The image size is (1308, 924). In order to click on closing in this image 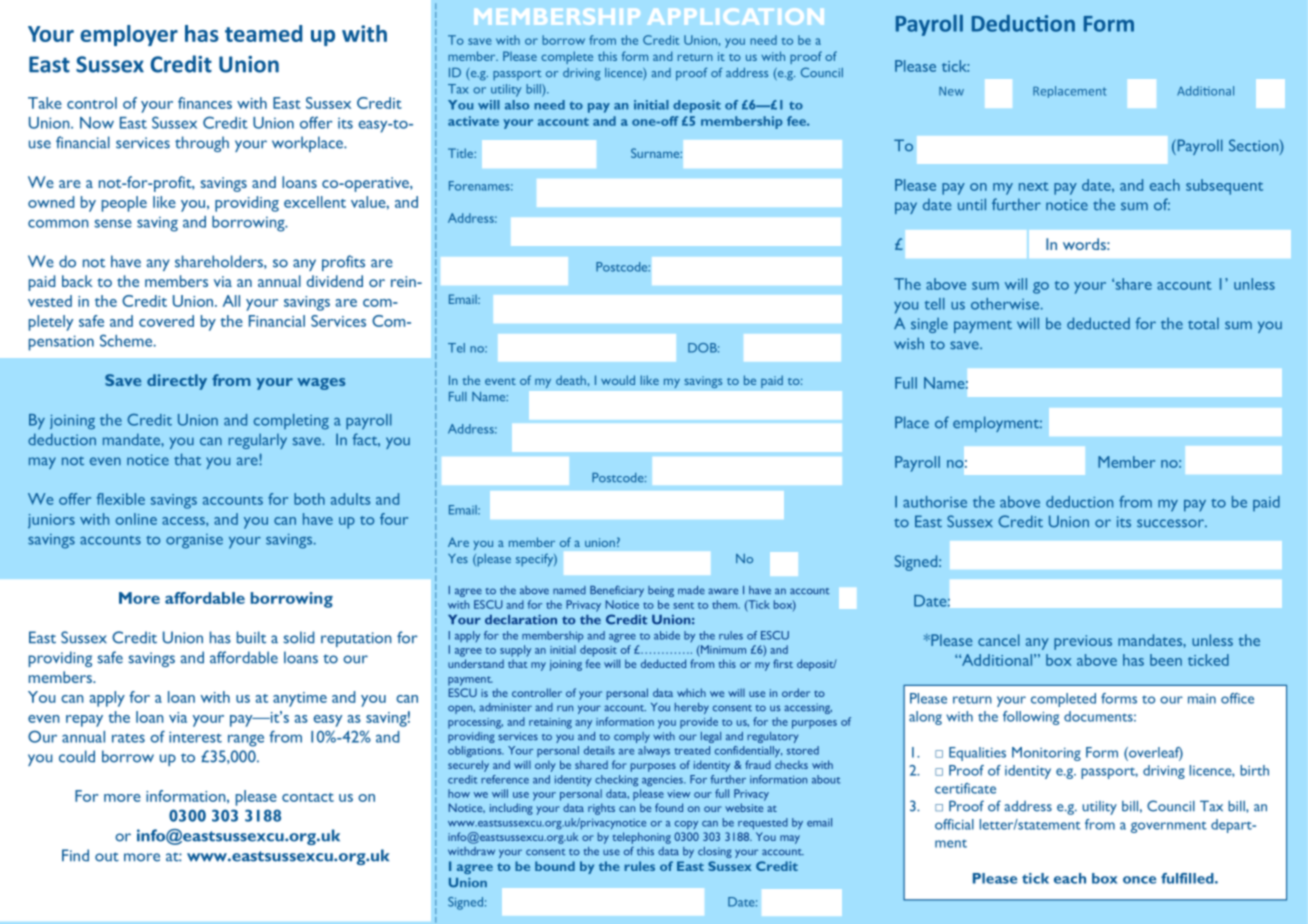, I will do `click(715, 852)`.
